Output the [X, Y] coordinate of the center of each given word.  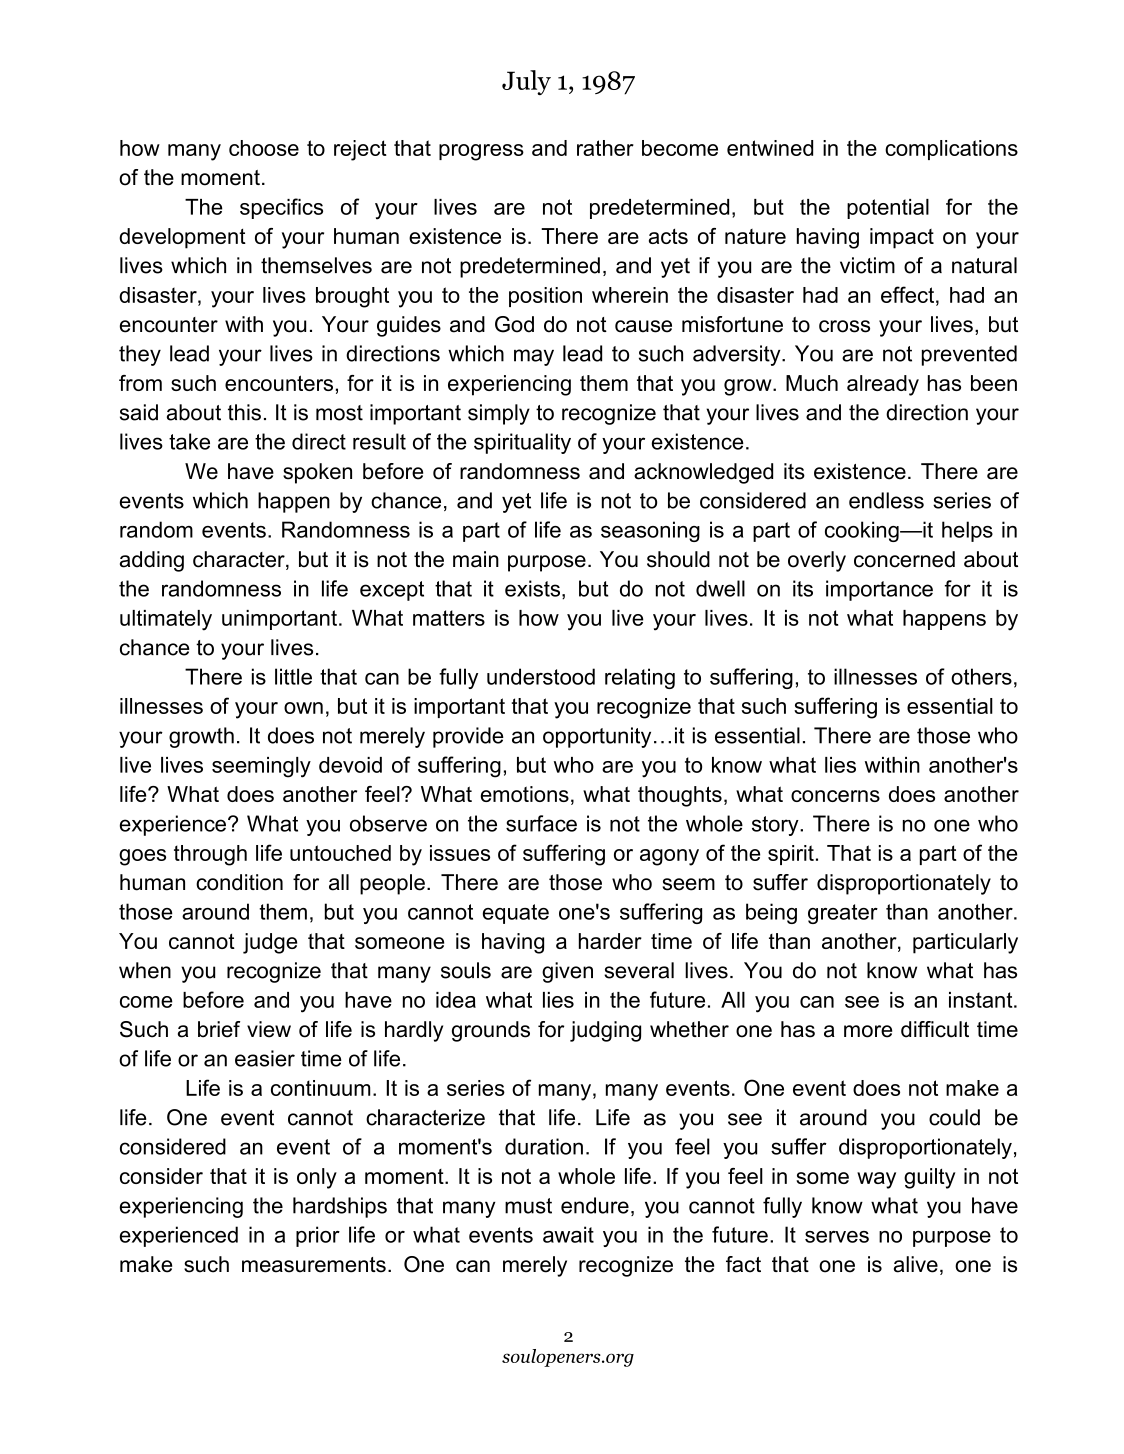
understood [541, 676]
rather [605, 148]
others [981, 676]
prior [318, 1236]
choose [264, 148]
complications [951, 150]
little [293, 676]
